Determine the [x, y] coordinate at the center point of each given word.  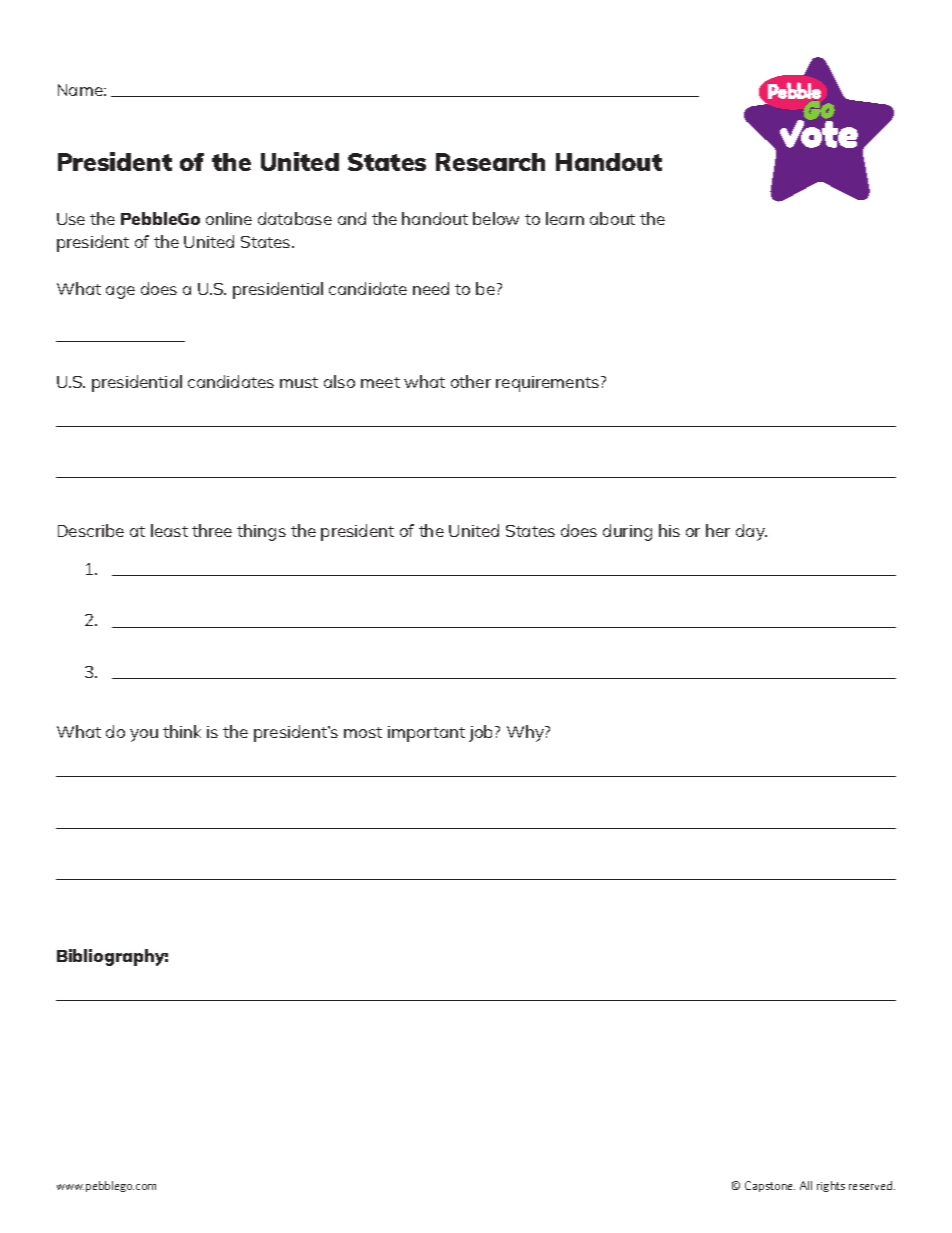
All [806, 1185]
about [612, 218]
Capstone [770, 1186]
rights [831, 1186]
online [229, 218]
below [496, 218]
